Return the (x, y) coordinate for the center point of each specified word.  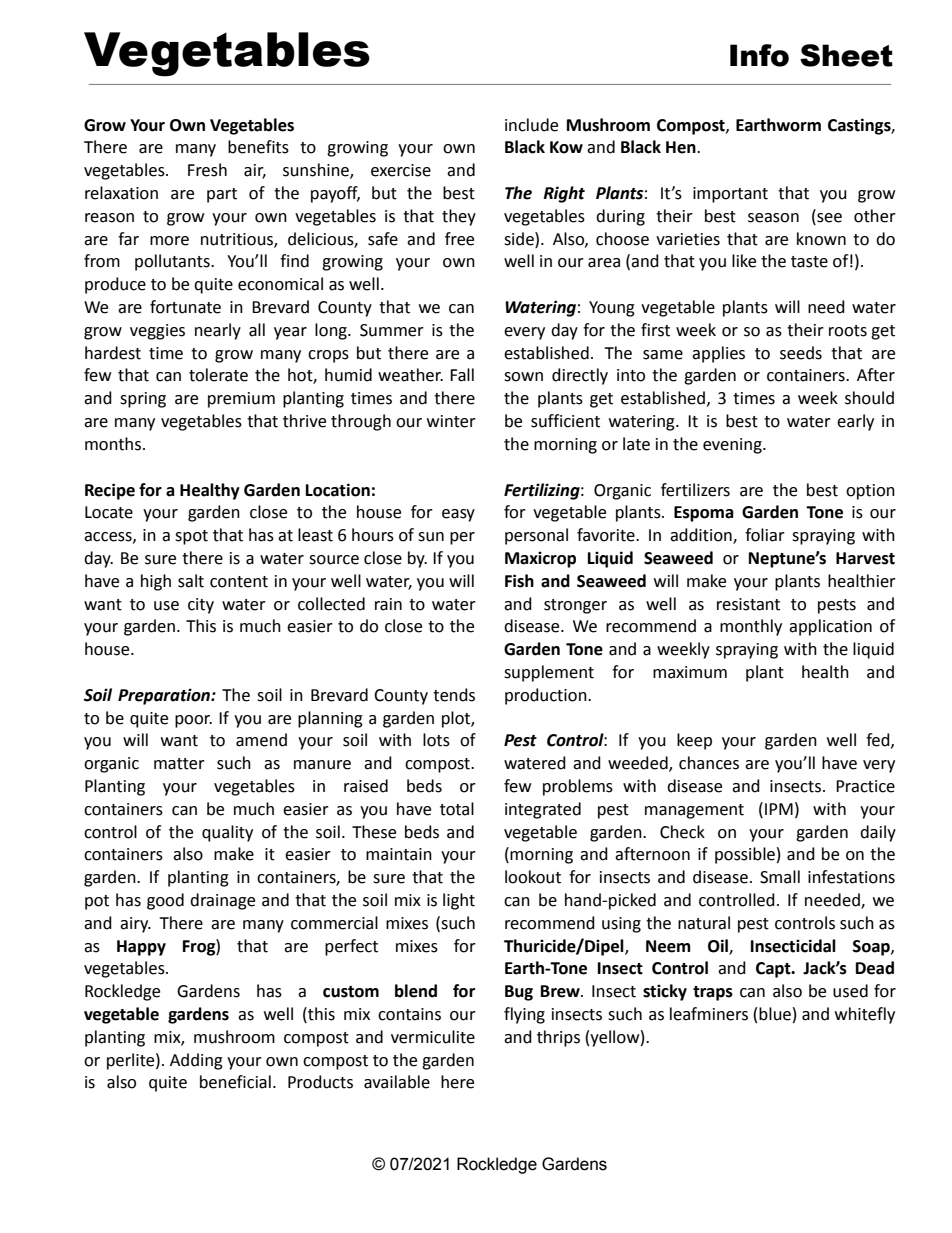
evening (733, 446)
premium (241, 400)
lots (436, 740)
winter (451, 421)
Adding (196, 1061)
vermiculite (433, 1037)
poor (193, 721)
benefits (258, 147)
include (531, 125)
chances (709, 763)
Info (759, 55)
